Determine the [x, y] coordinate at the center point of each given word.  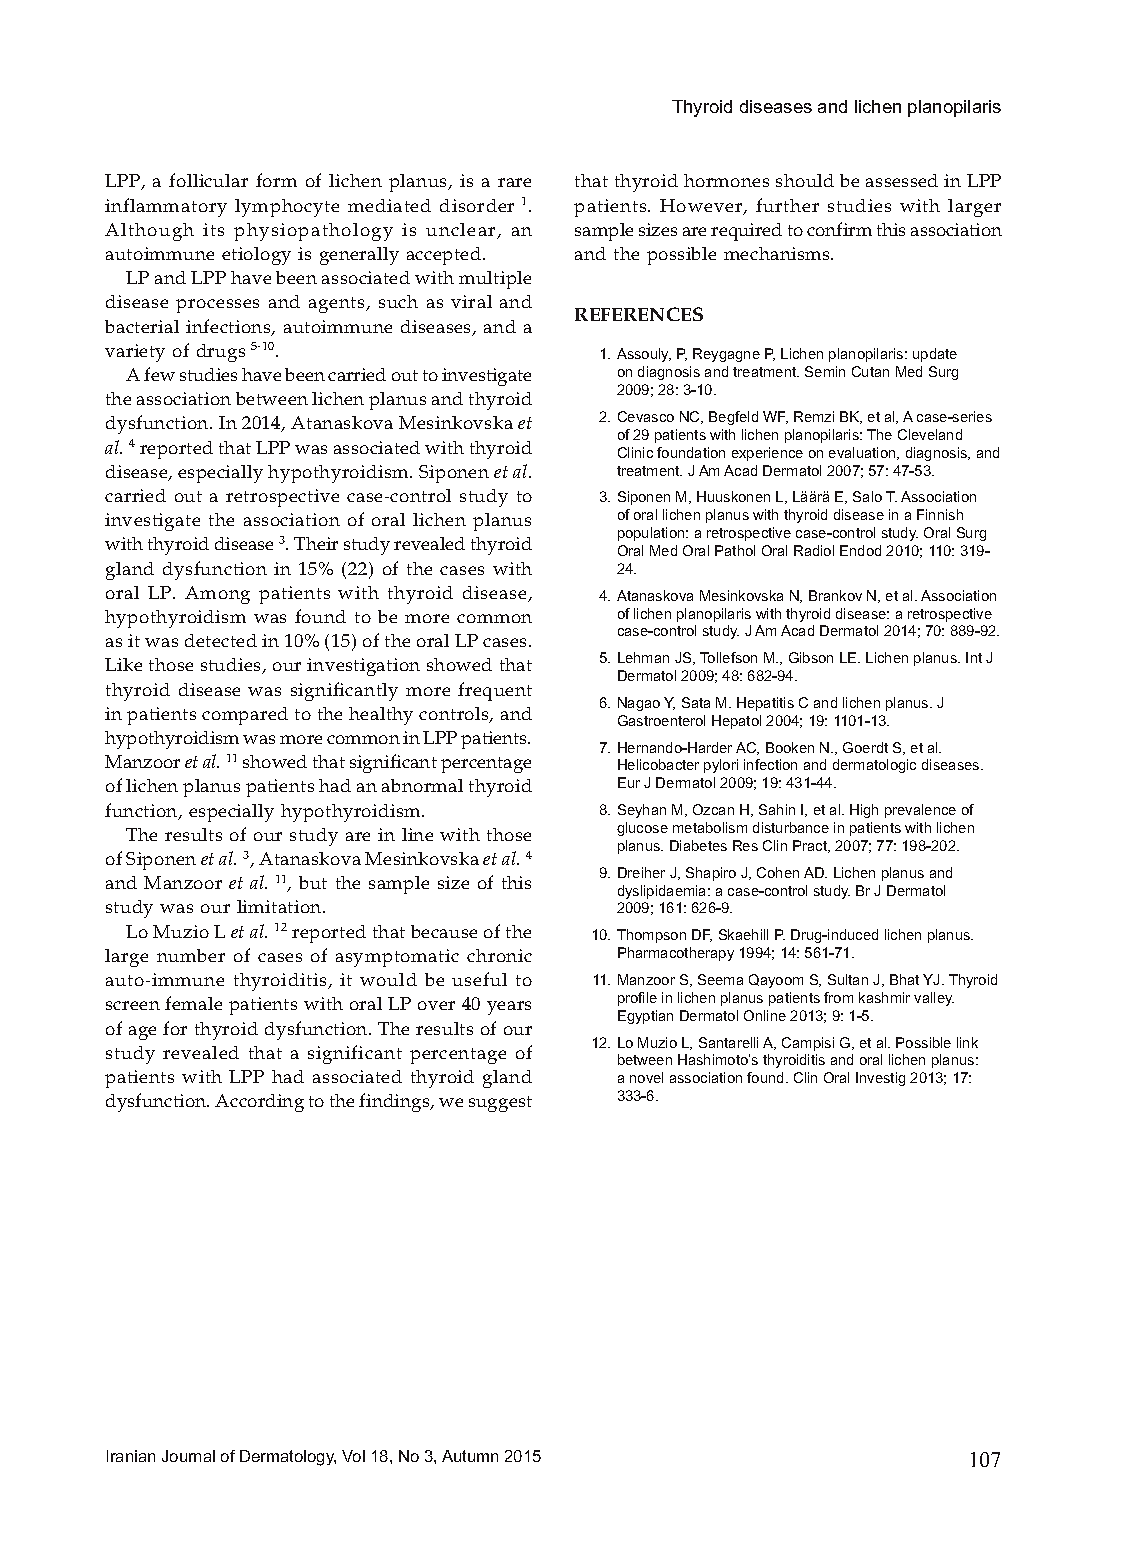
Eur [629, 782]
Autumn [470, 1456]
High [864, 811]
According [259, 1103]
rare [514, 182]
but [313, 882]
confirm [839, 229]
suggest [500, 1104]
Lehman [643, 657]
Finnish [940, 514]
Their [316, 543]
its [213, 229]
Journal [188, 1456]
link [967, 1042]
